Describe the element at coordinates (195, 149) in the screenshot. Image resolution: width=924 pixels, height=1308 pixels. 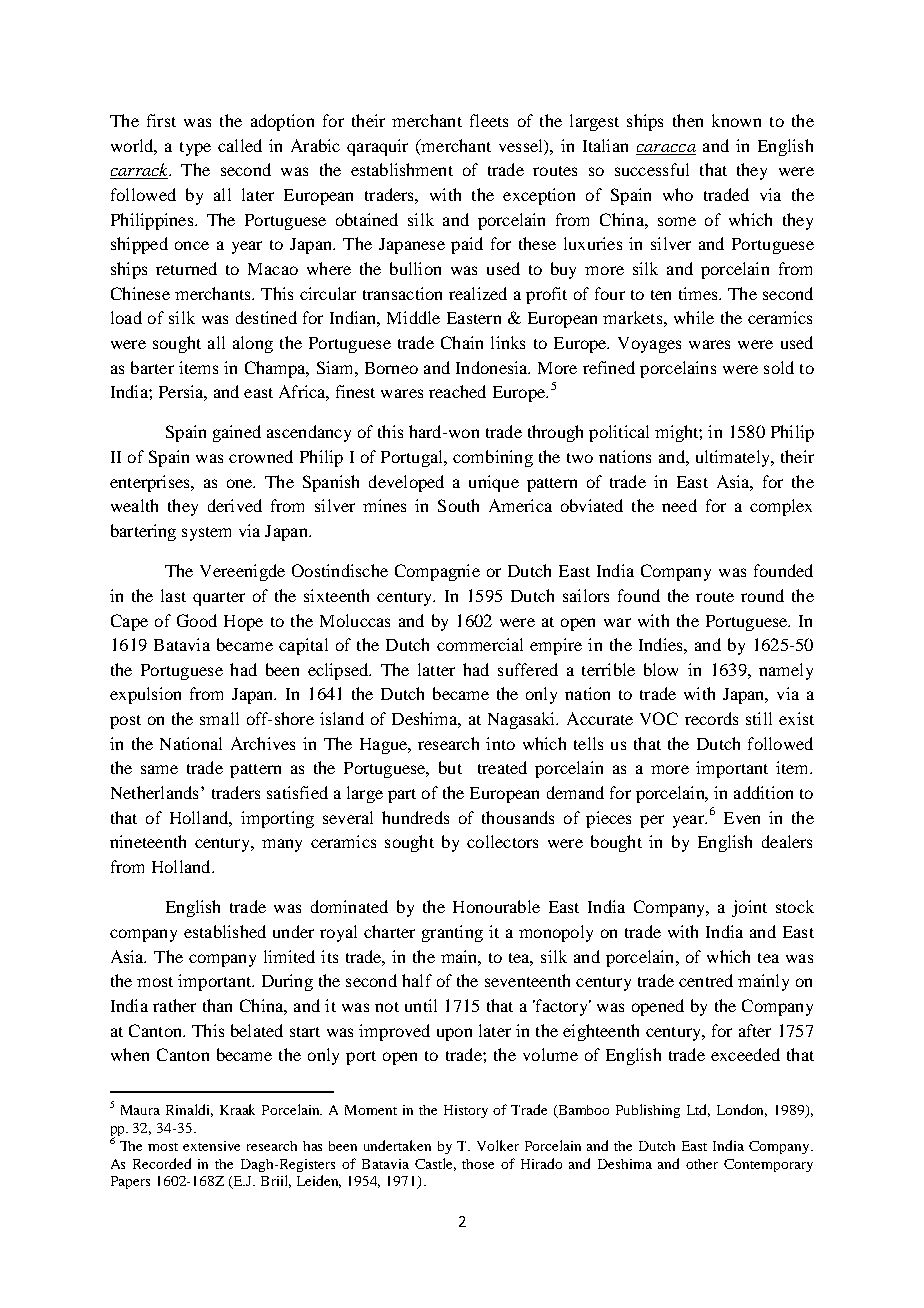
I see `type` at that location.
